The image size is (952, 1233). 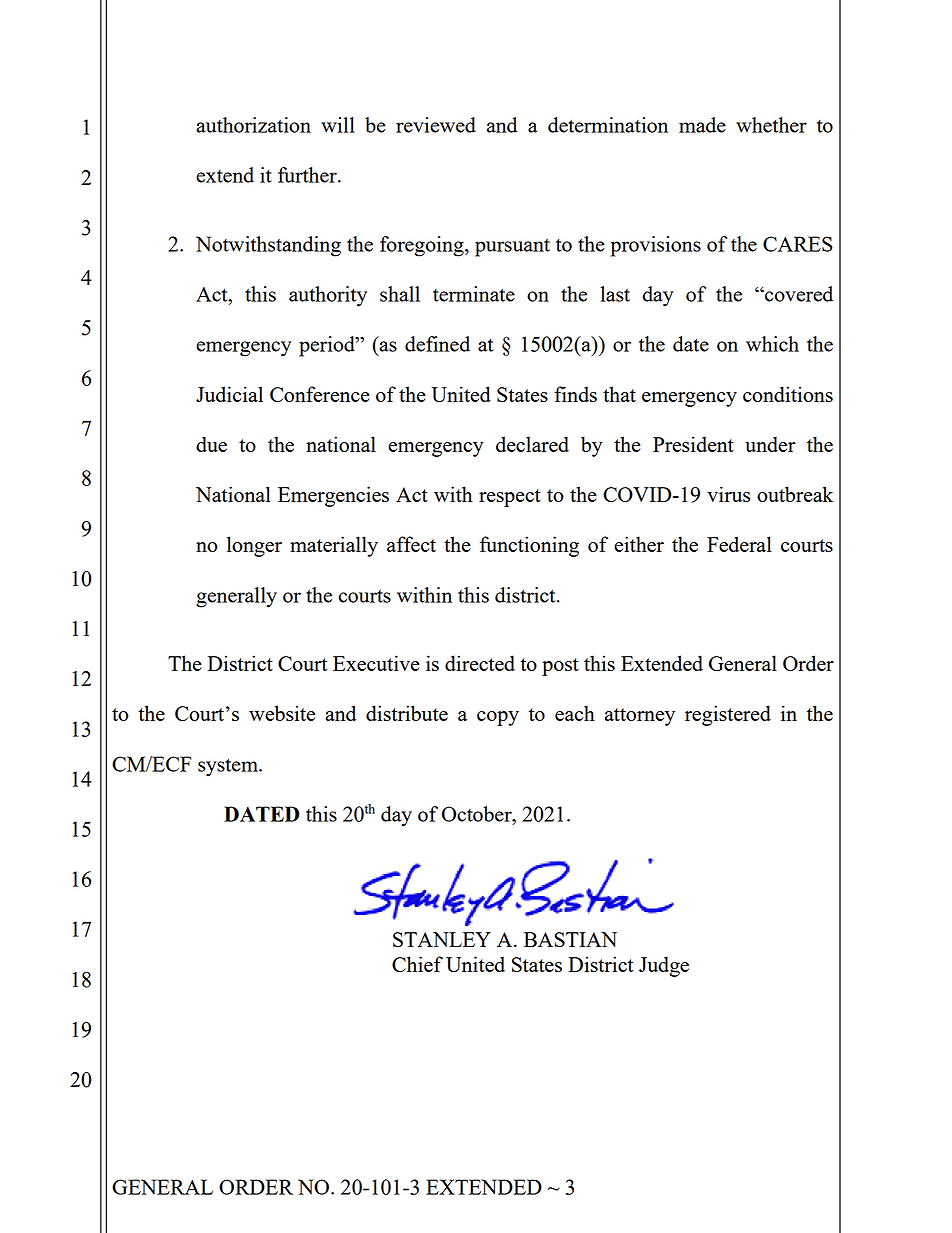 What do you see at coordinates (442, 939) in the screenshot?
I see `STANLEY` at bounding box center [442, 939].
